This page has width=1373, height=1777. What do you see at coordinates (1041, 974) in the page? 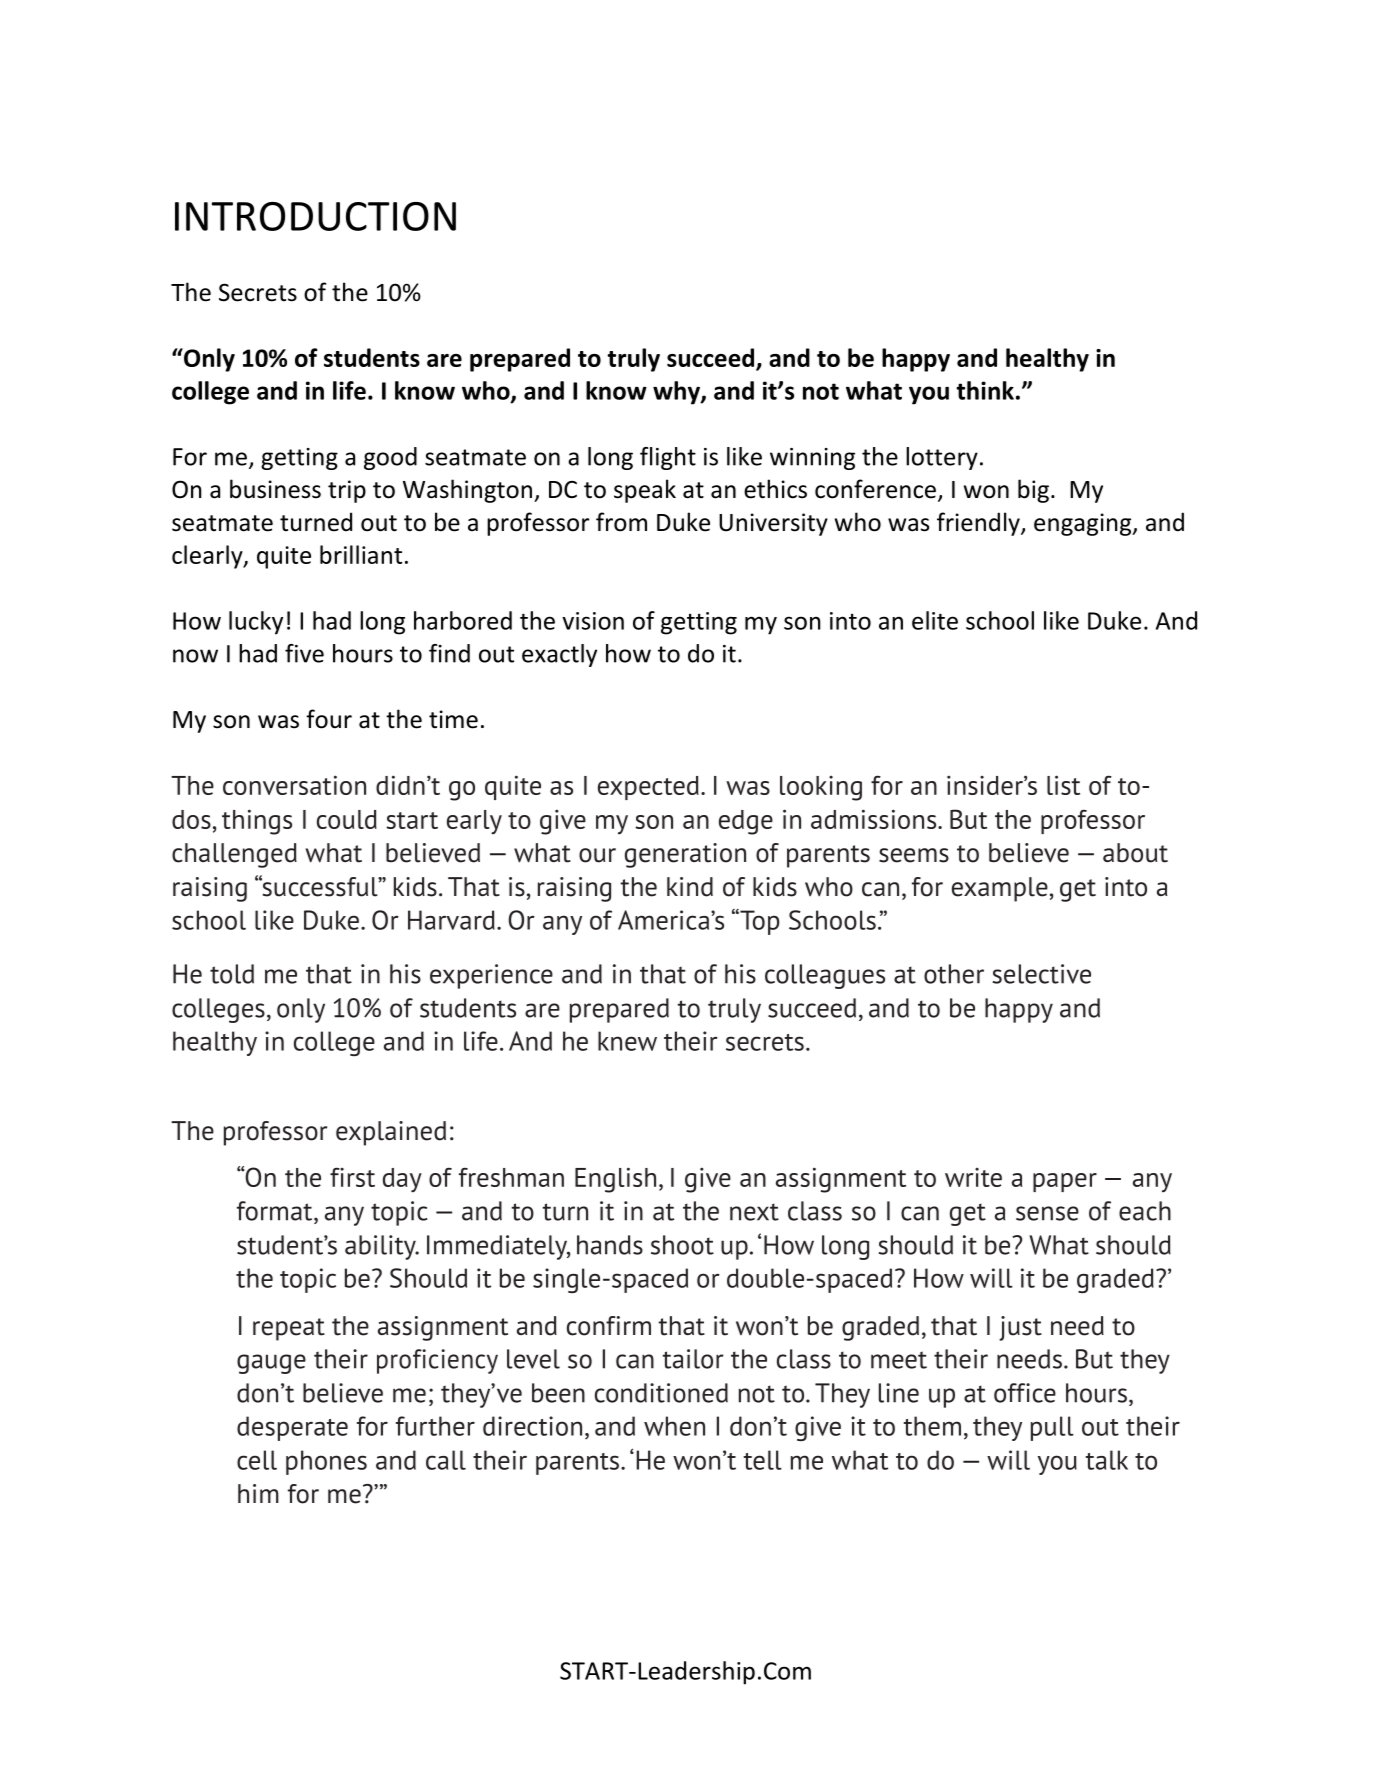
I see `selective` at bounding box center [1041, 974].
